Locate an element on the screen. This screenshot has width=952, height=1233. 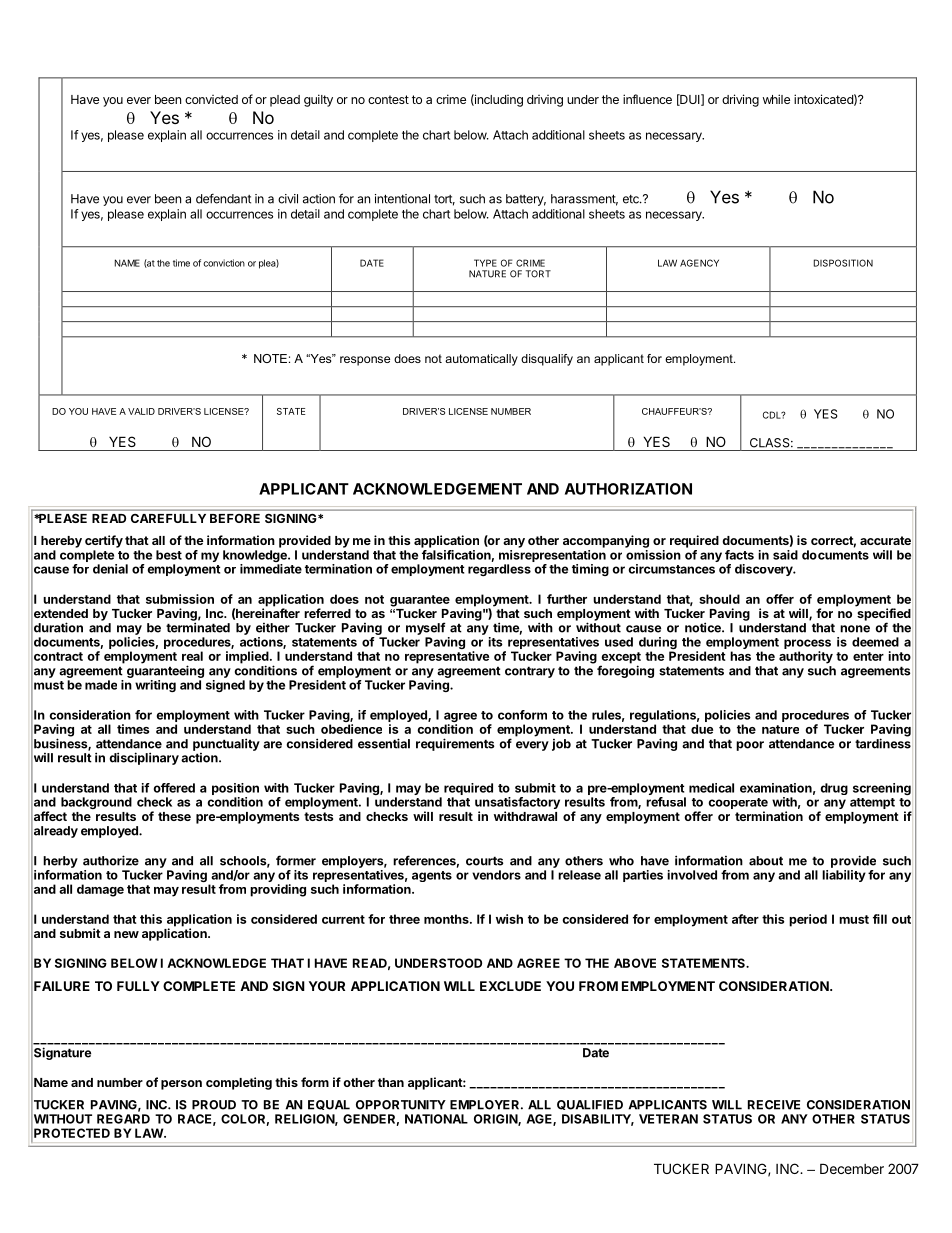
AGENCY is located at coordinates (699, 263).
